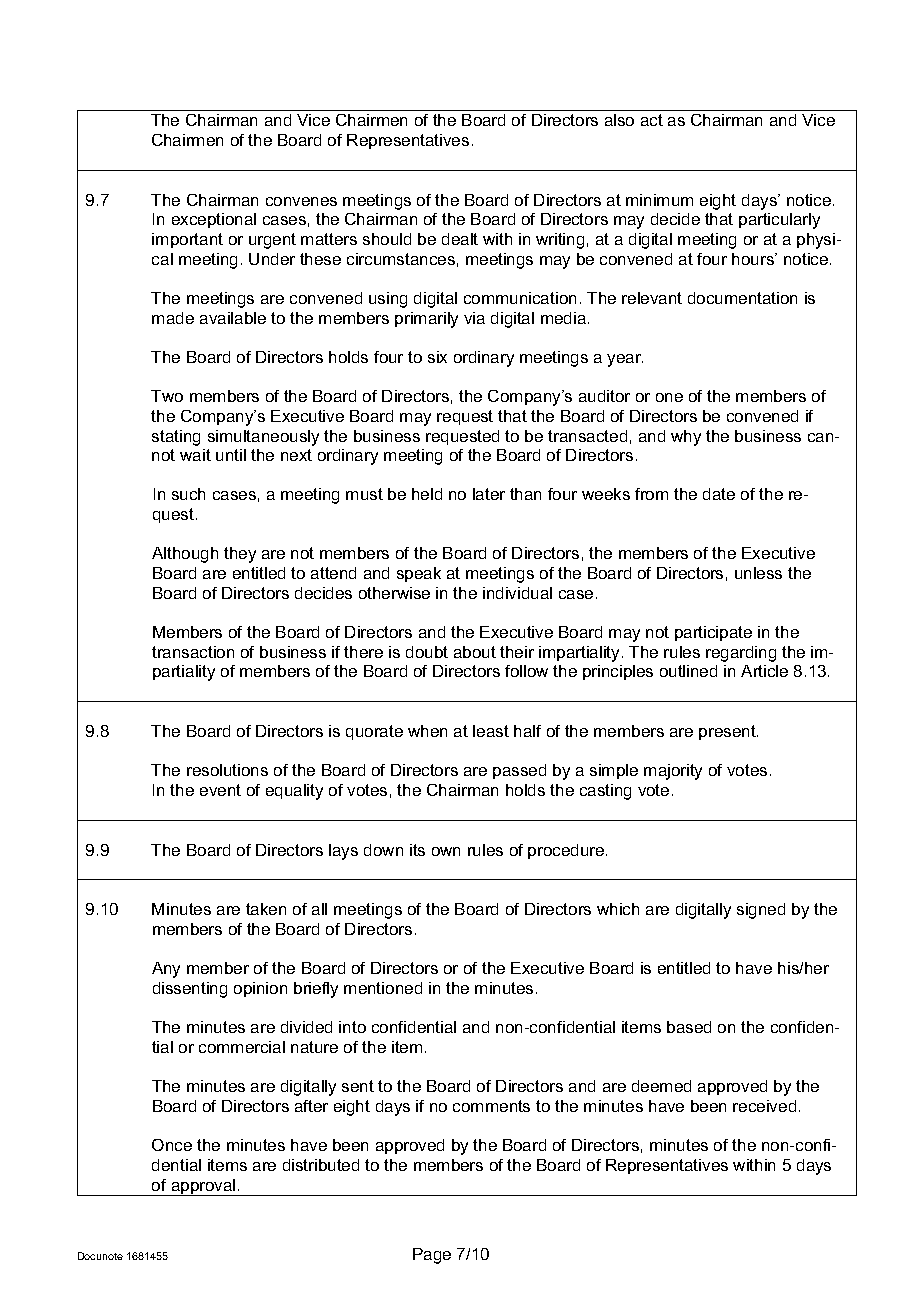  Describe the element at coordinates (417, 850) in the screenshot. I see `its` at that location.
